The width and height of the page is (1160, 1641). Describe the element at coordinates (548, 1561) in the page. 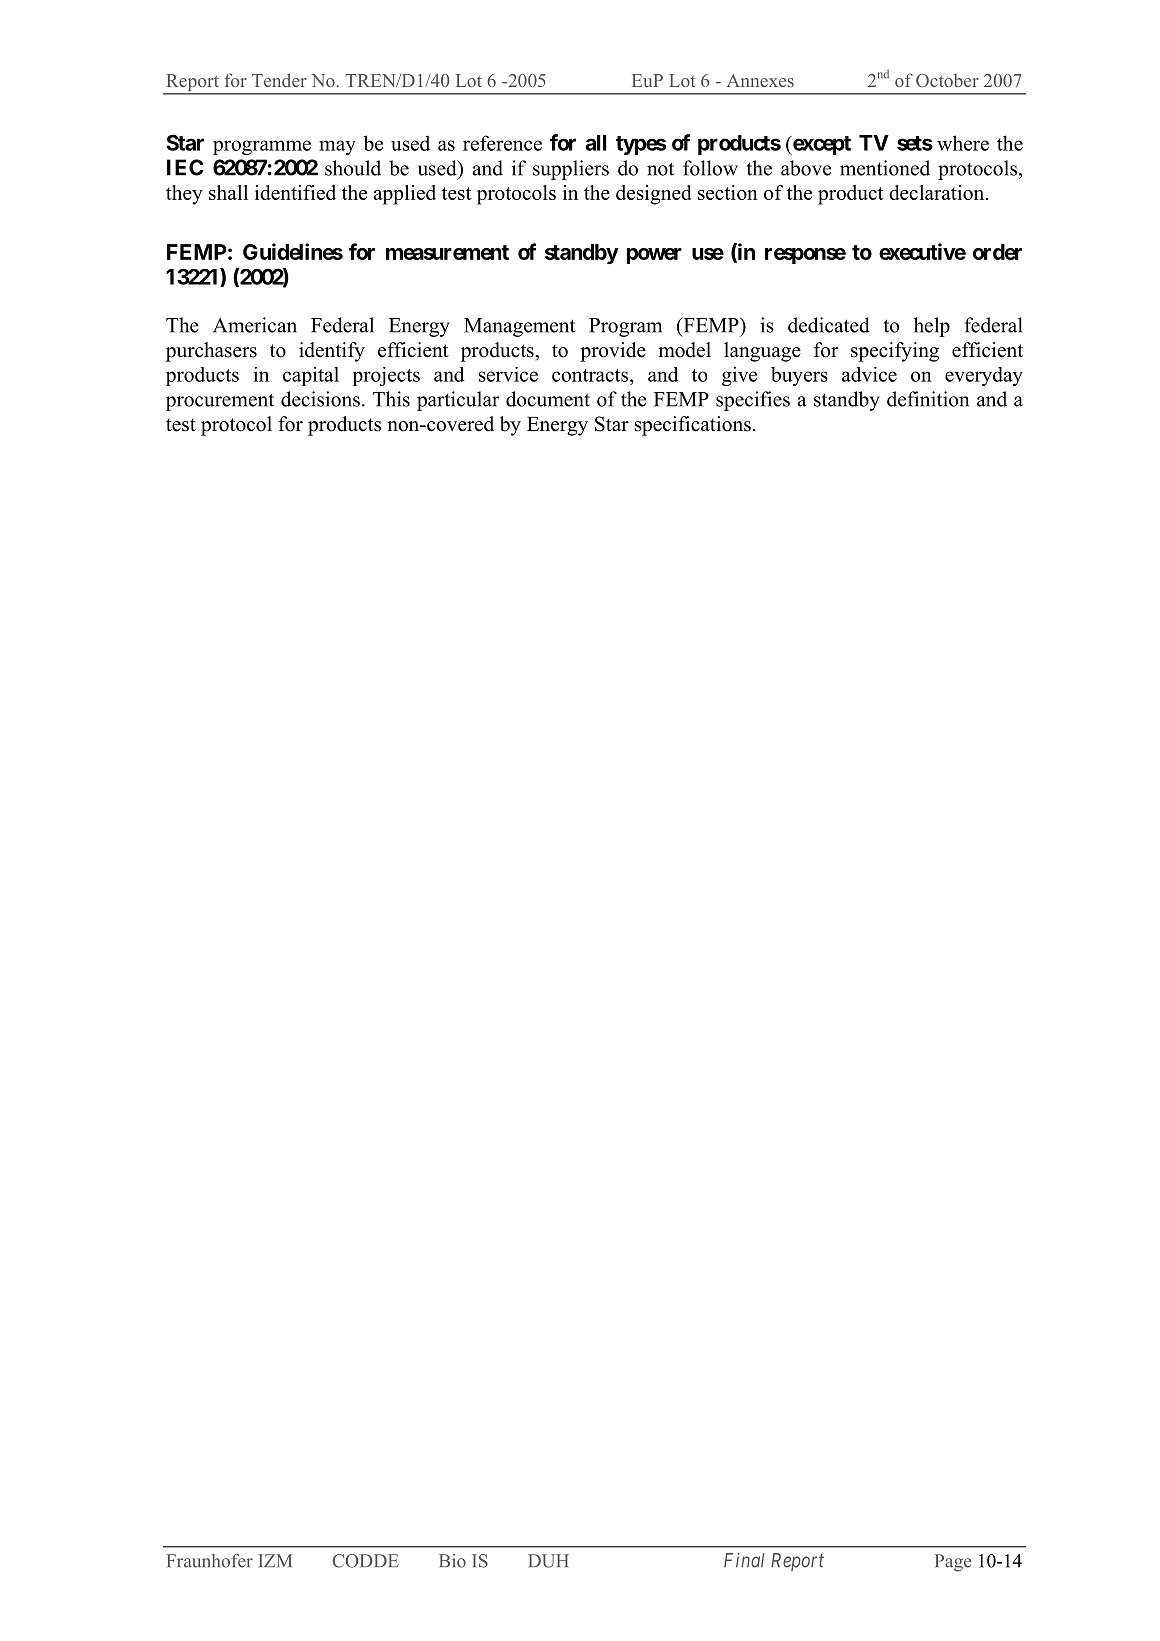

I see `DUH` at that location.
